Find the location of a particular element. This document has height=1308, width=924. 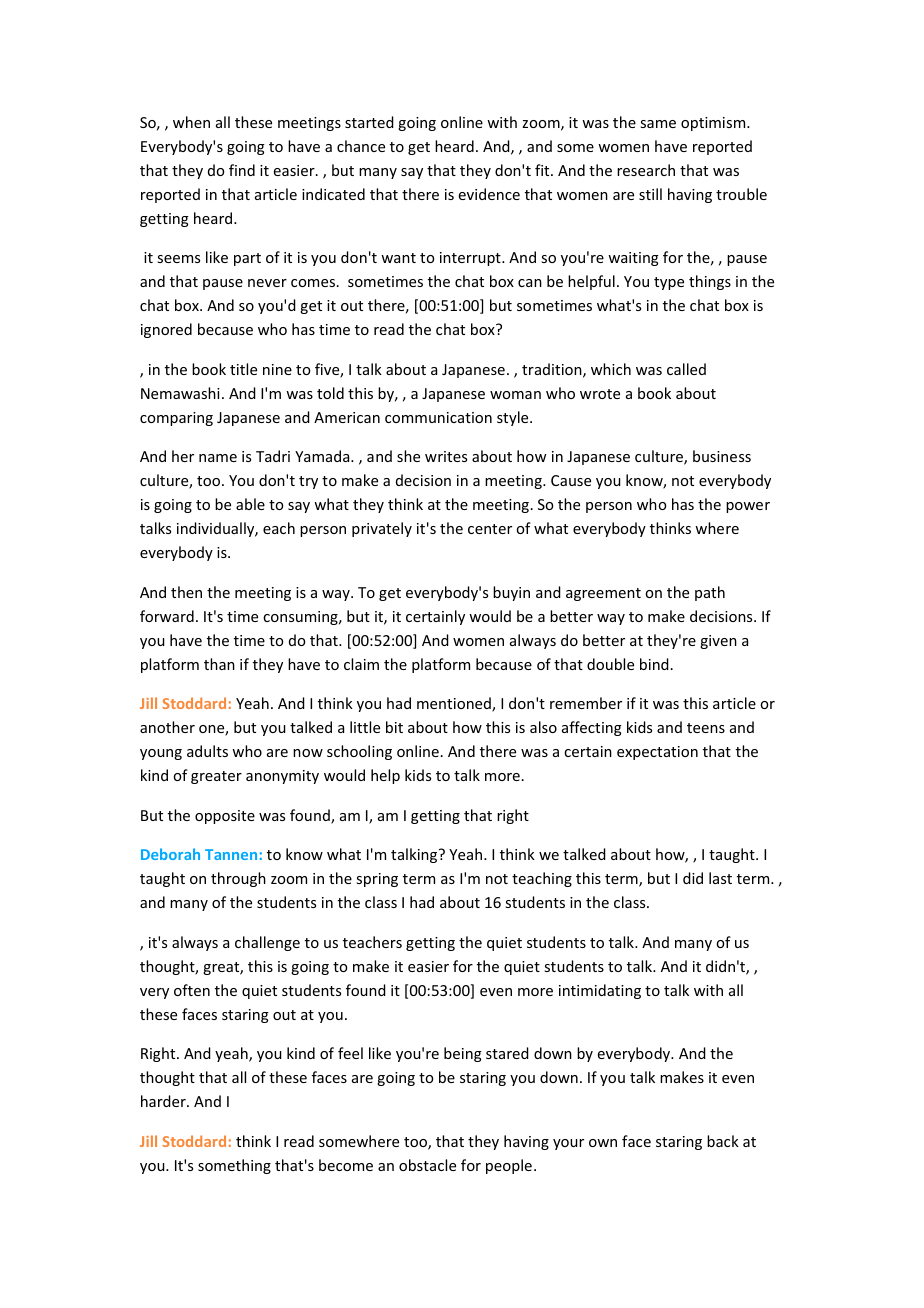

find is located at coordinates (242, 170).
